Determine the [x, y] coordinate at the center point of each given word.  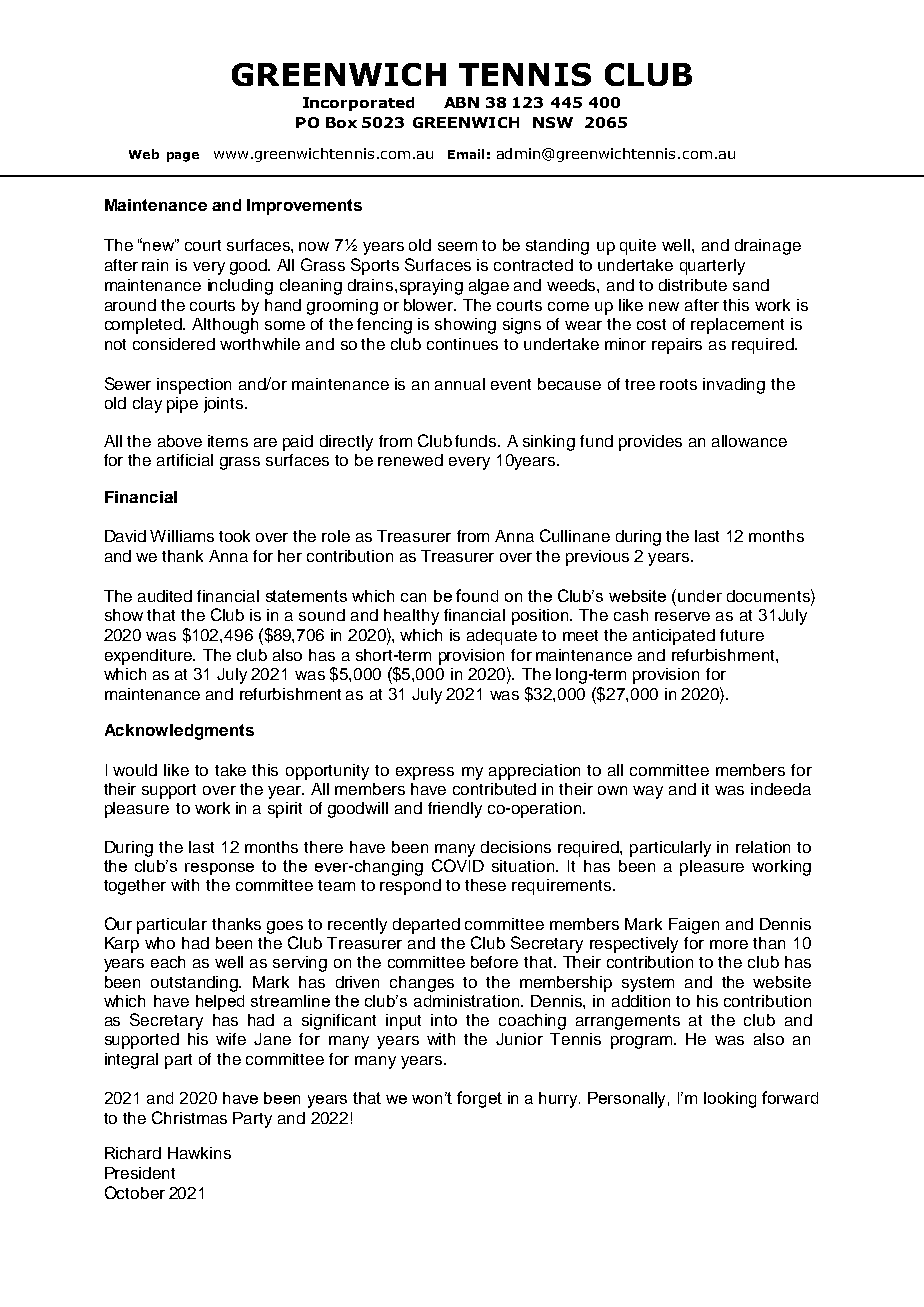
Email [466, 154]
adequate [502, 637]
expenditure [149, 657]
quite [638, 247]
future [742, 635]
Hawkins [199, 1153]
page [183, 157]
